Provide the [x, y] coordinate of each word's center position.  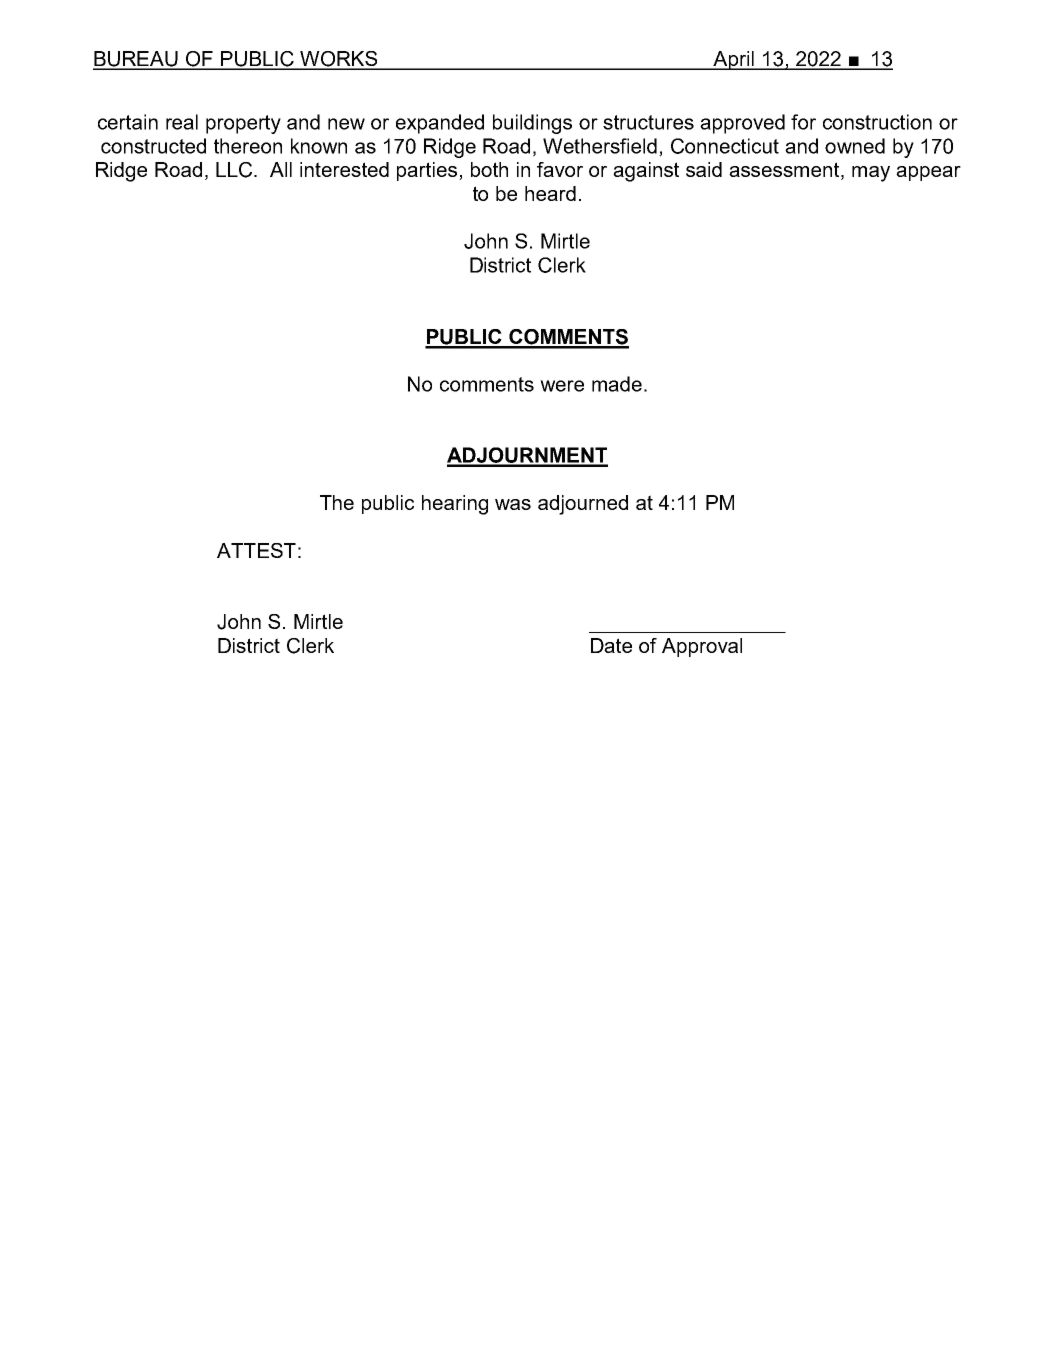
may [871, 174]
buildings [532, 124]
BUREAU [136, 60]
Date [611, 645]
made [617, 384]
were [562, 386]
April [733, 60]
